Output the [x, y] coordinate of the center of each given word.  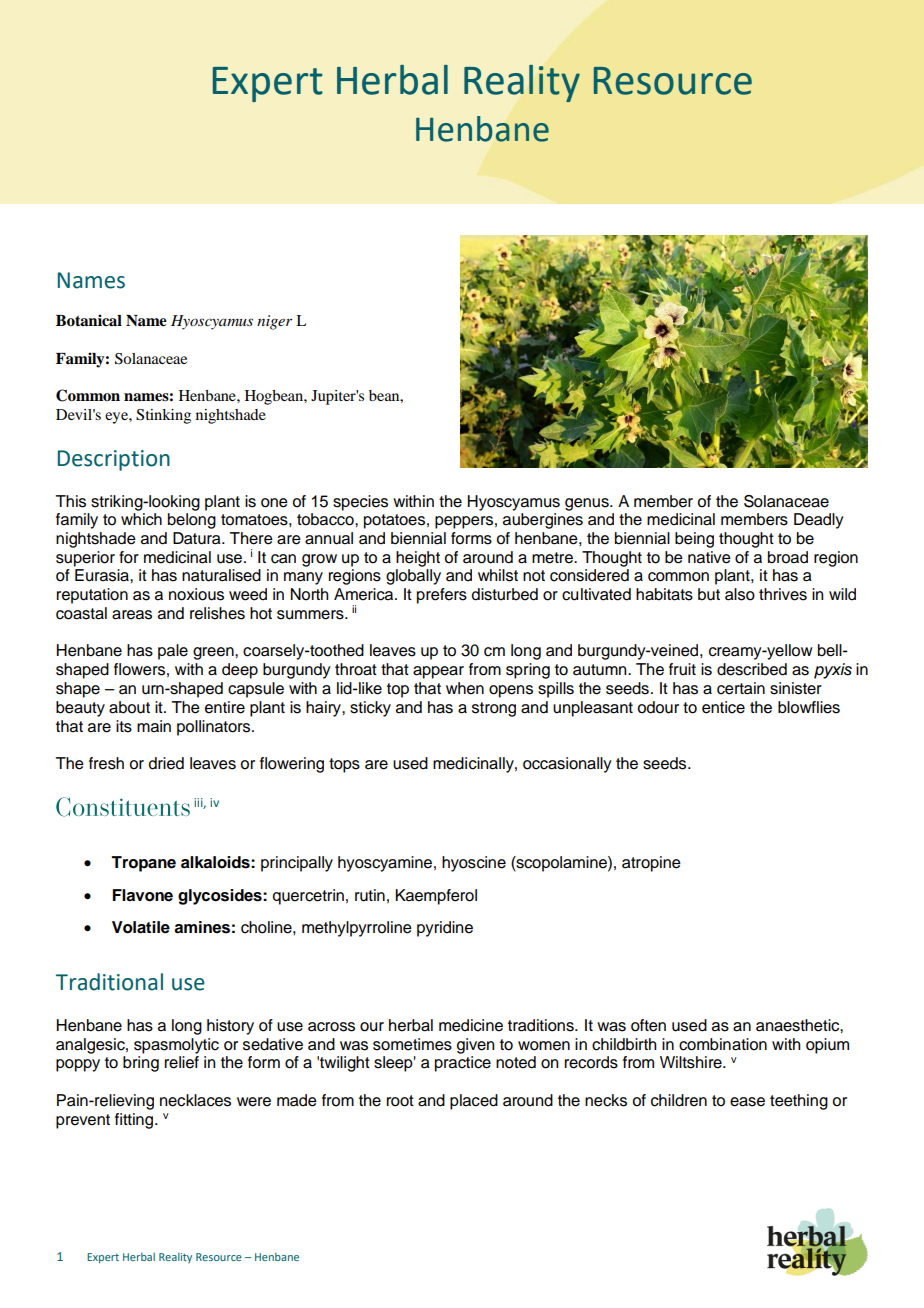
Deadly [819, 521]
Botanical [89, 320]
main [154, 726]
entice [723, 707]
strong [494, 709]
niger [274, 322]
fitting [135, 1121]
